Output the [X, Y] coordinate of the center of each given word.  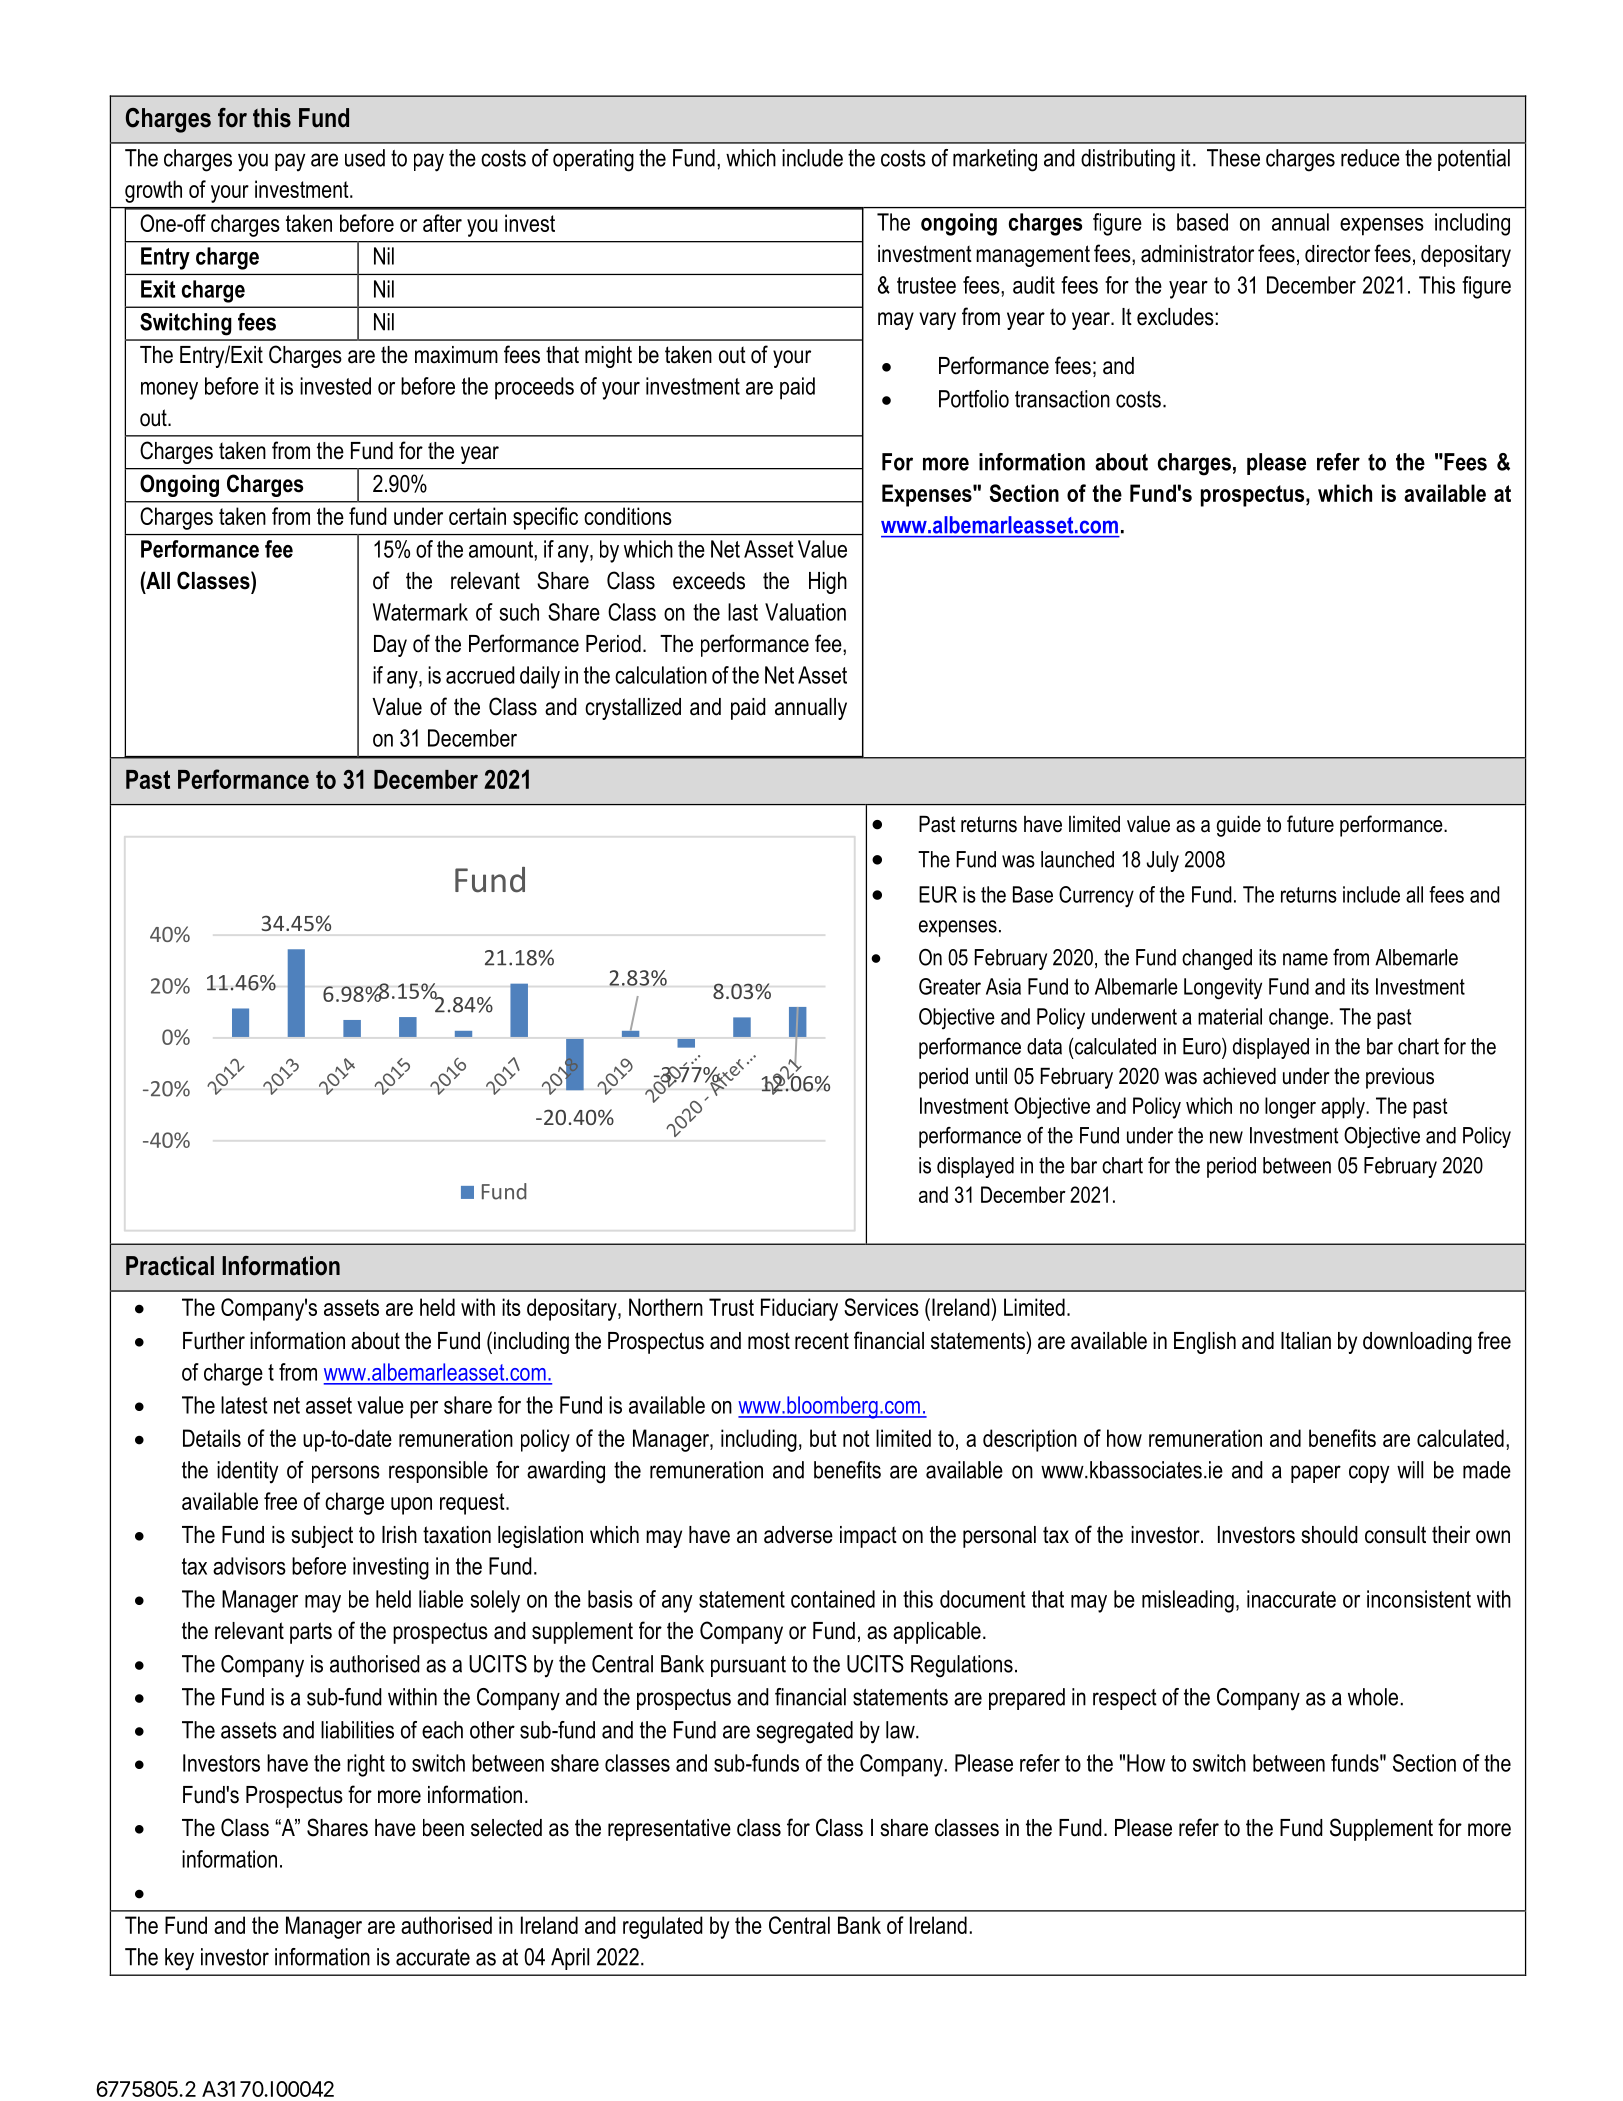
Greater [950, 986]
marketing [995, 160]
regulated [663, 1927]
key [179, 1959]
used [365, 158]
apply [1344, 1108]
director [1337, 254]
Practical [170, 1266]
